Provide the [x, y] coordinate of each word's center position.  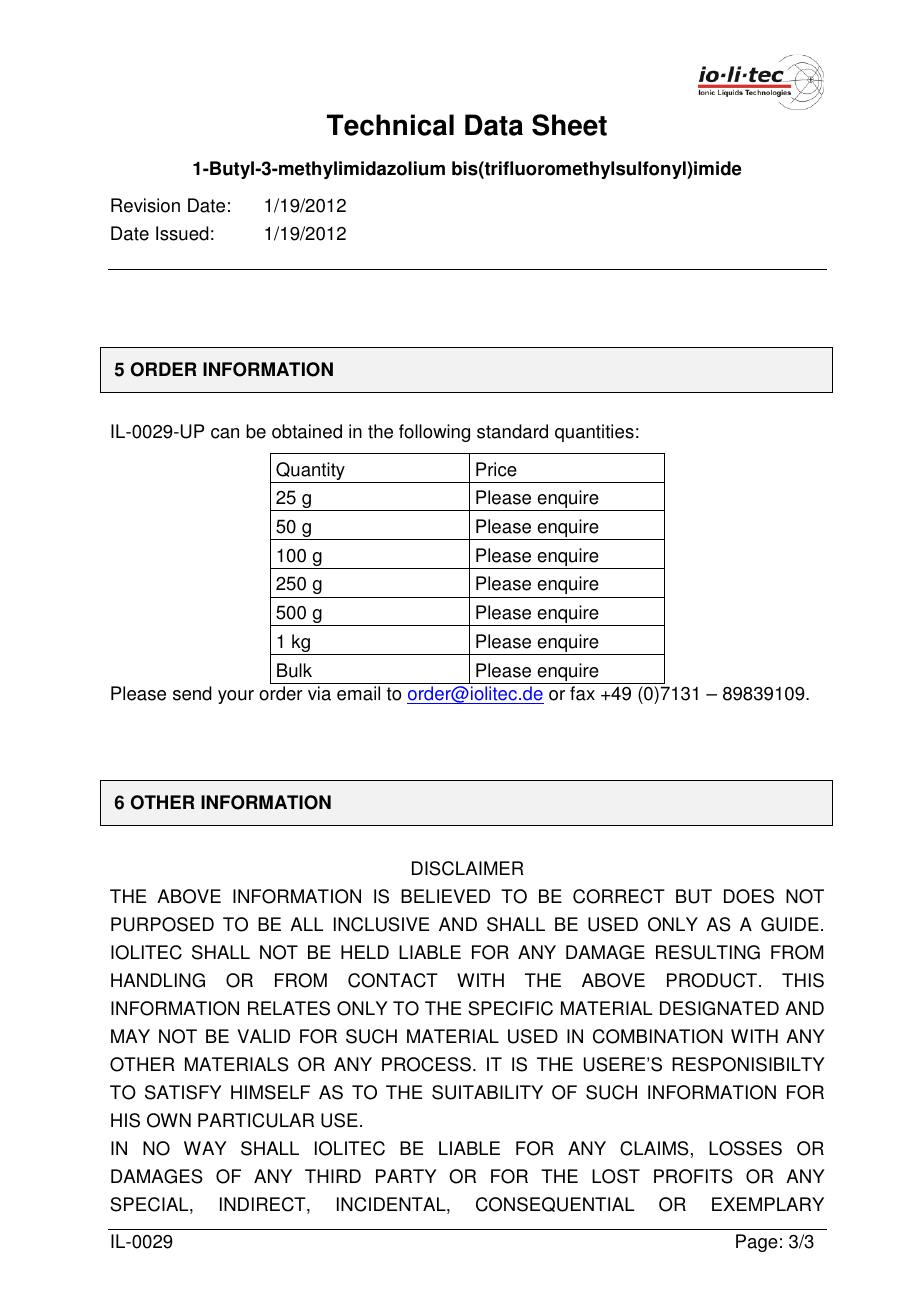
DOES [749, 896]
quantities [594, 433]
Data [494, 125]
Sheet [569, 125]
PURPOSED [162, 924]
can [225, 433]
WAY [205, 1148]
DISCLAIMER [468, 868]
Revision [145, 205]
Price [496, 469]
